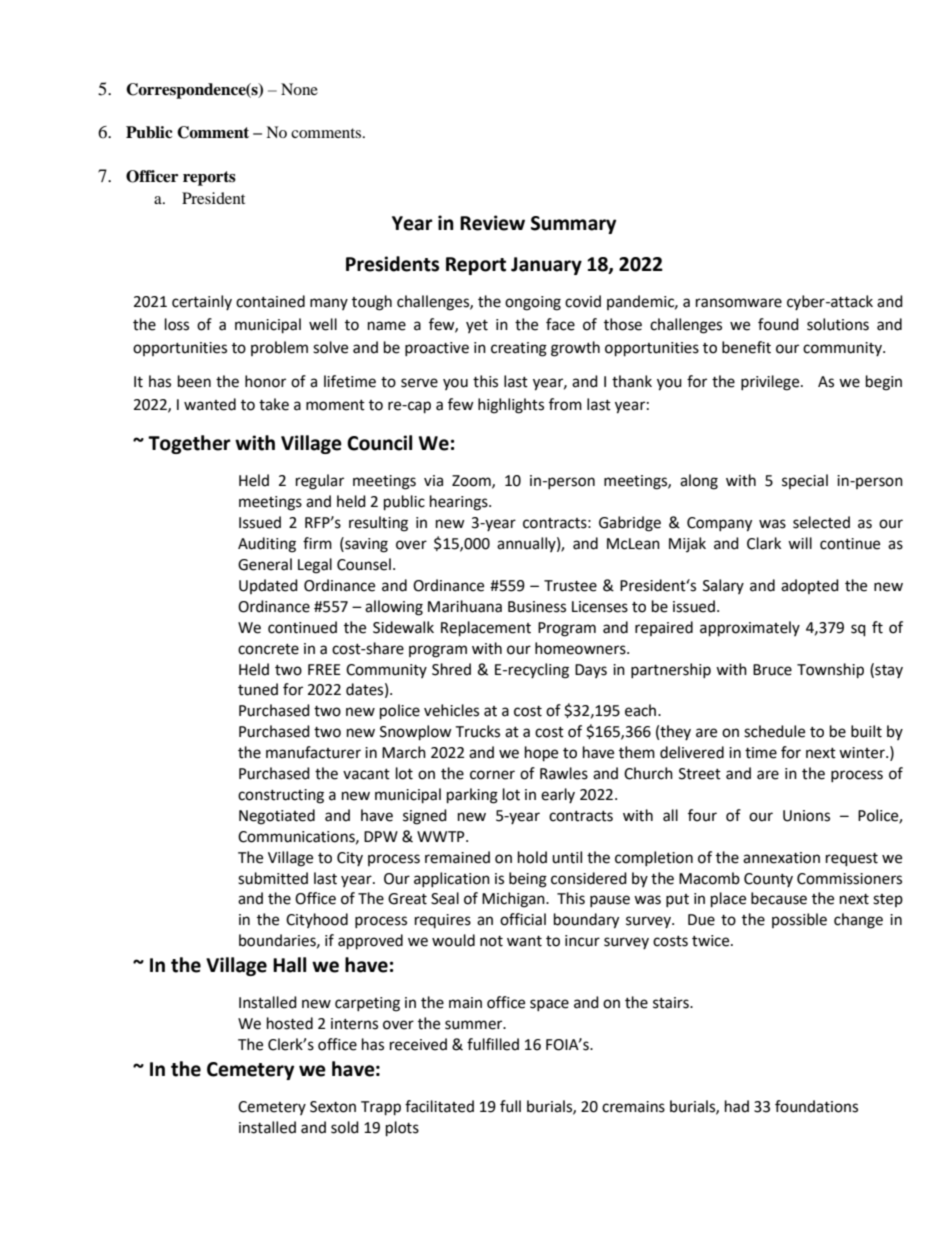  Describe the element at coordinates (737, 1106) in the document. I see `had` at that location.
